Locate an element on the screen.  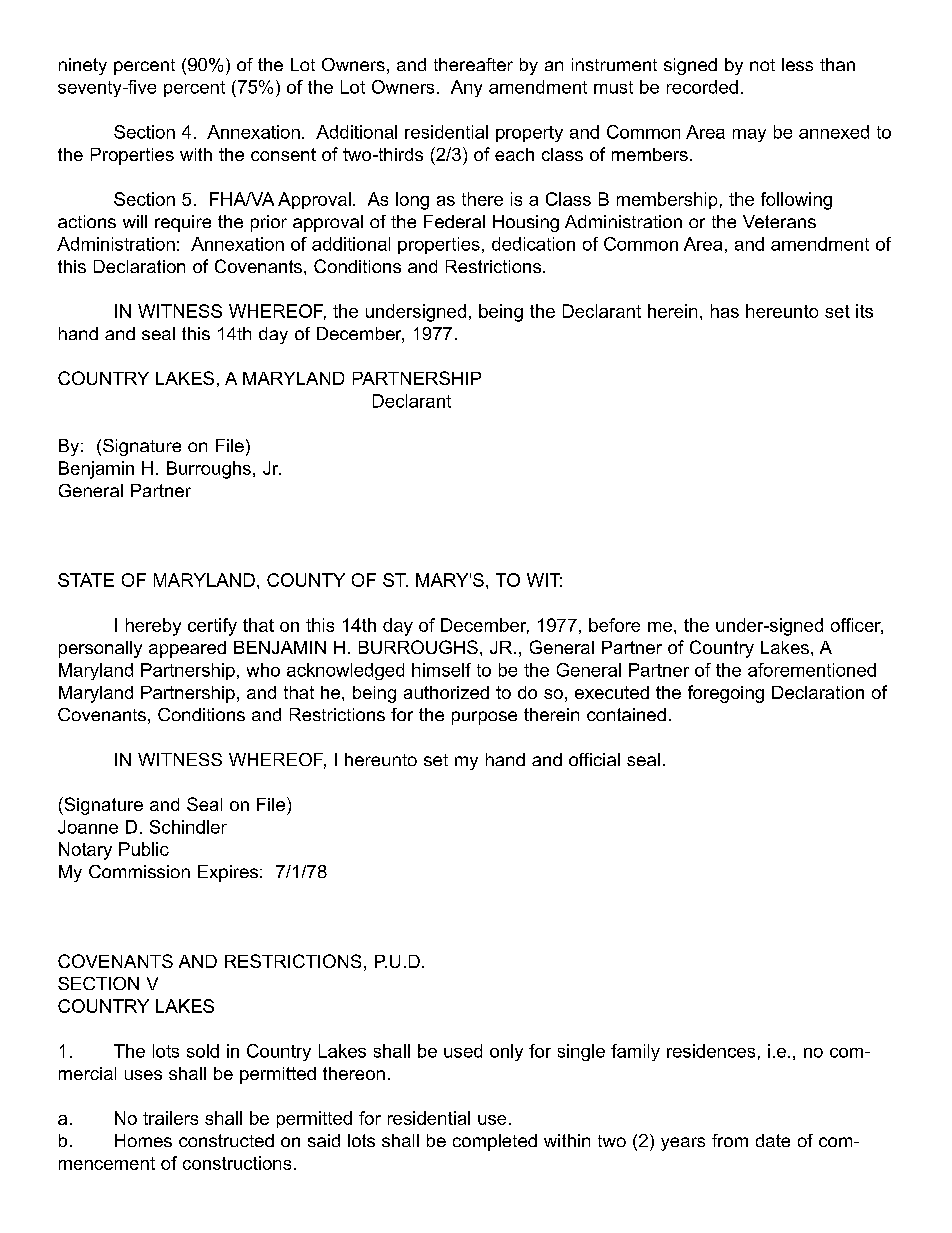
himself is located at coordinates (441, 670).
